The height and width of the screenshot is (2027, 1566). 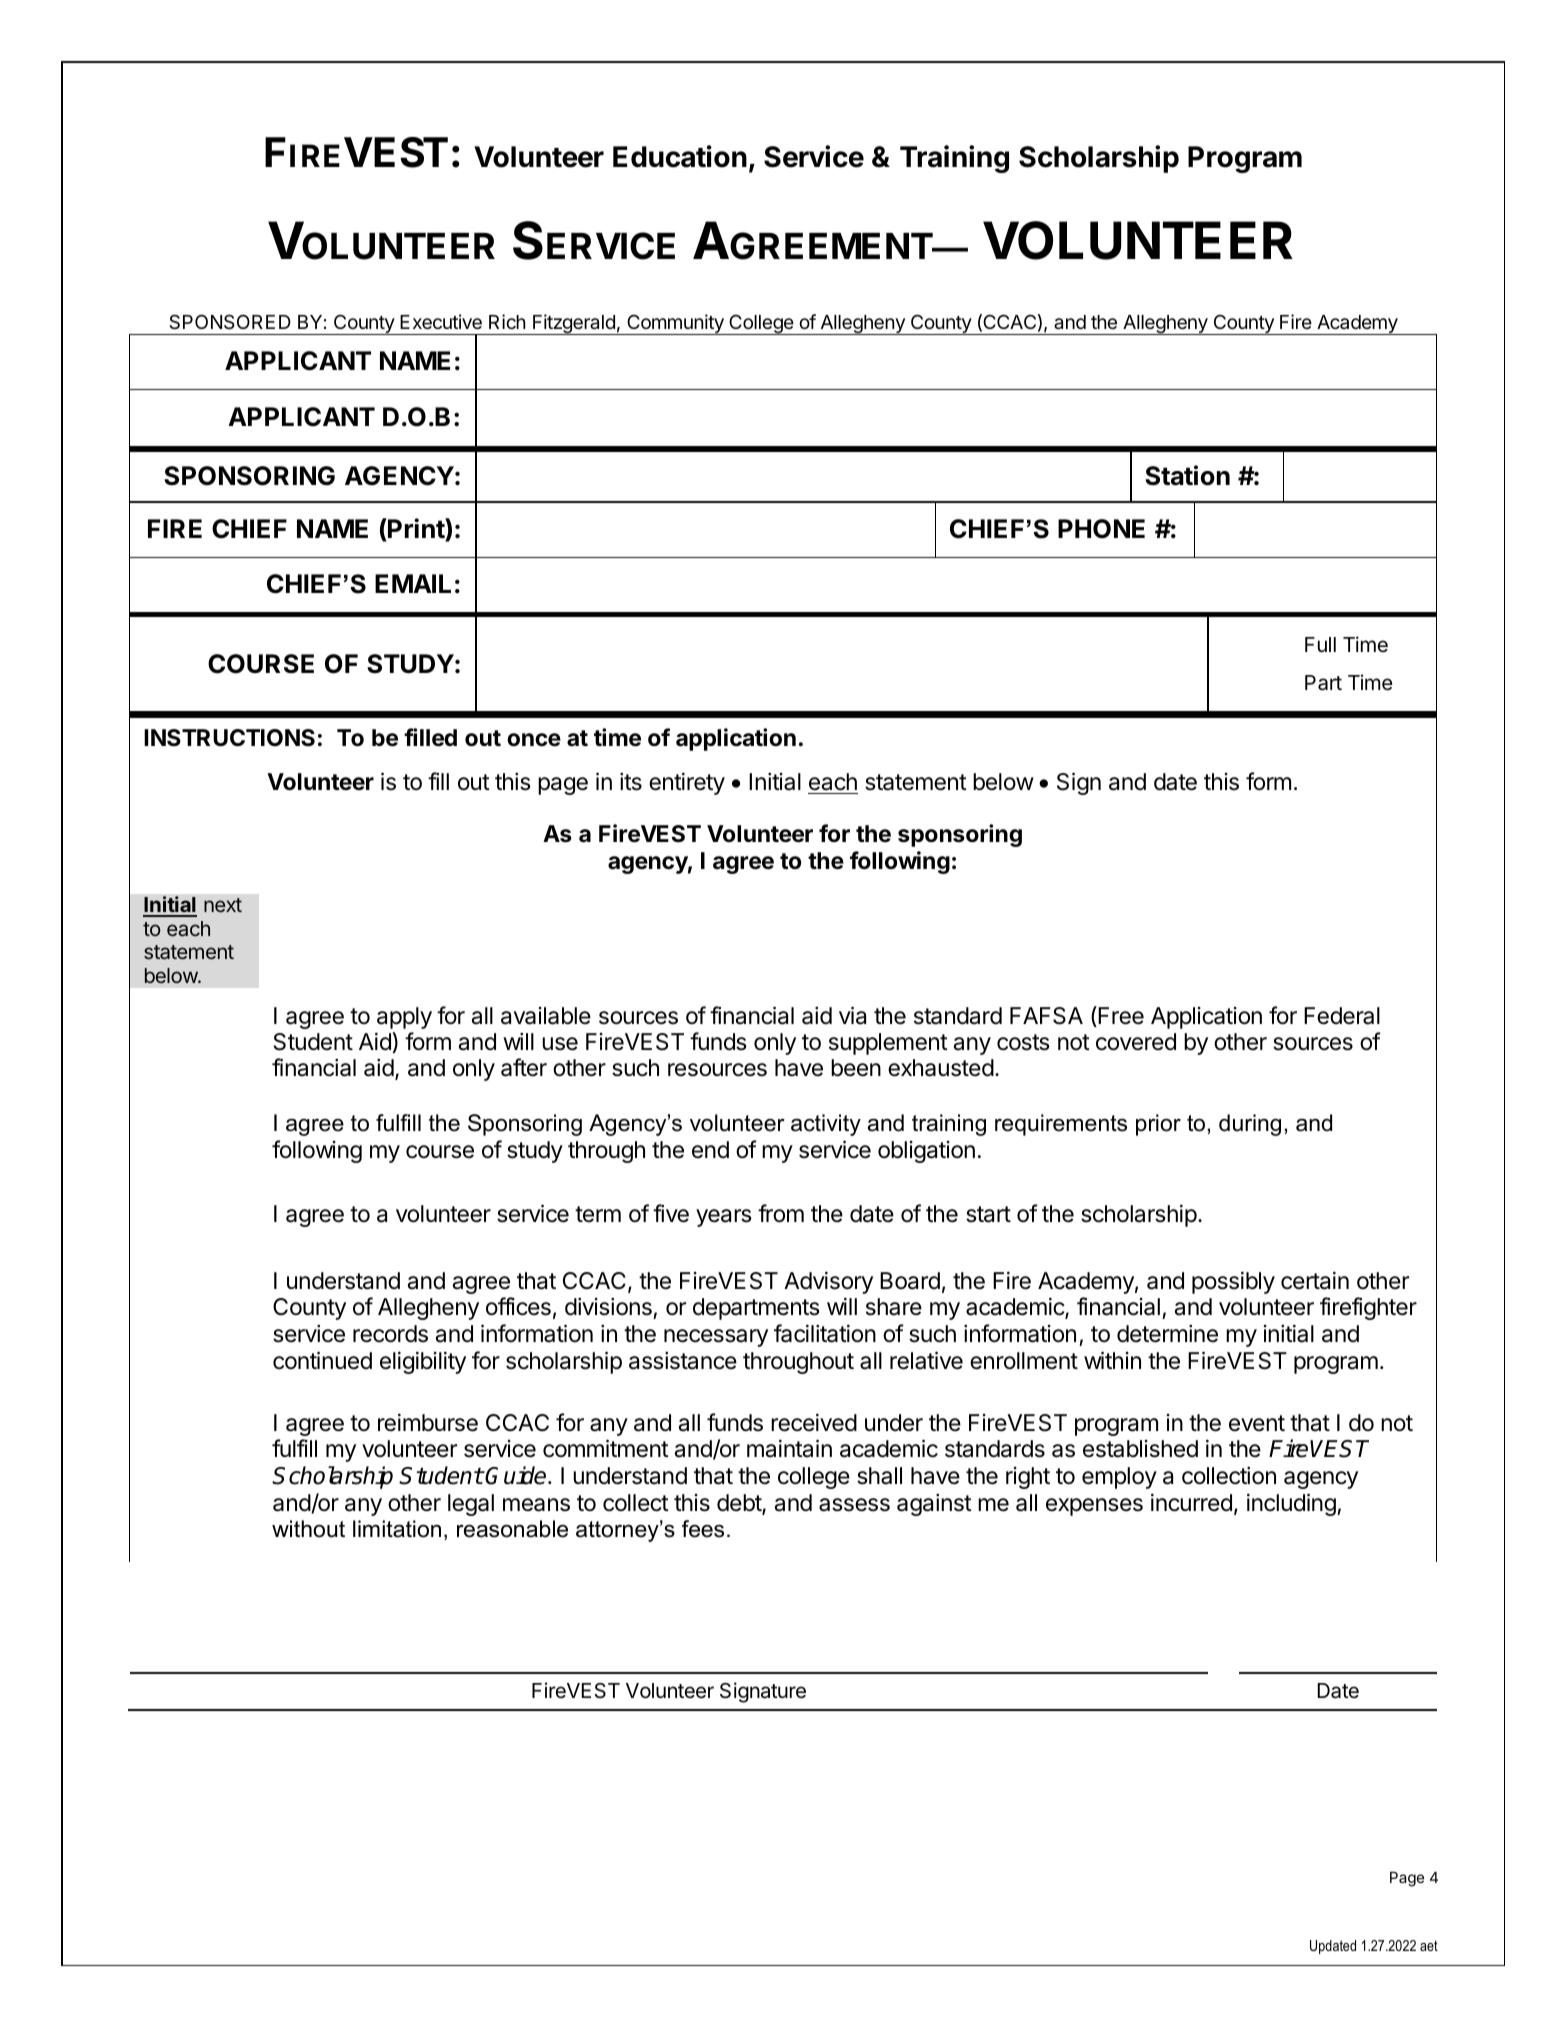 I want to click on been, so click(x=856, y=1068).
